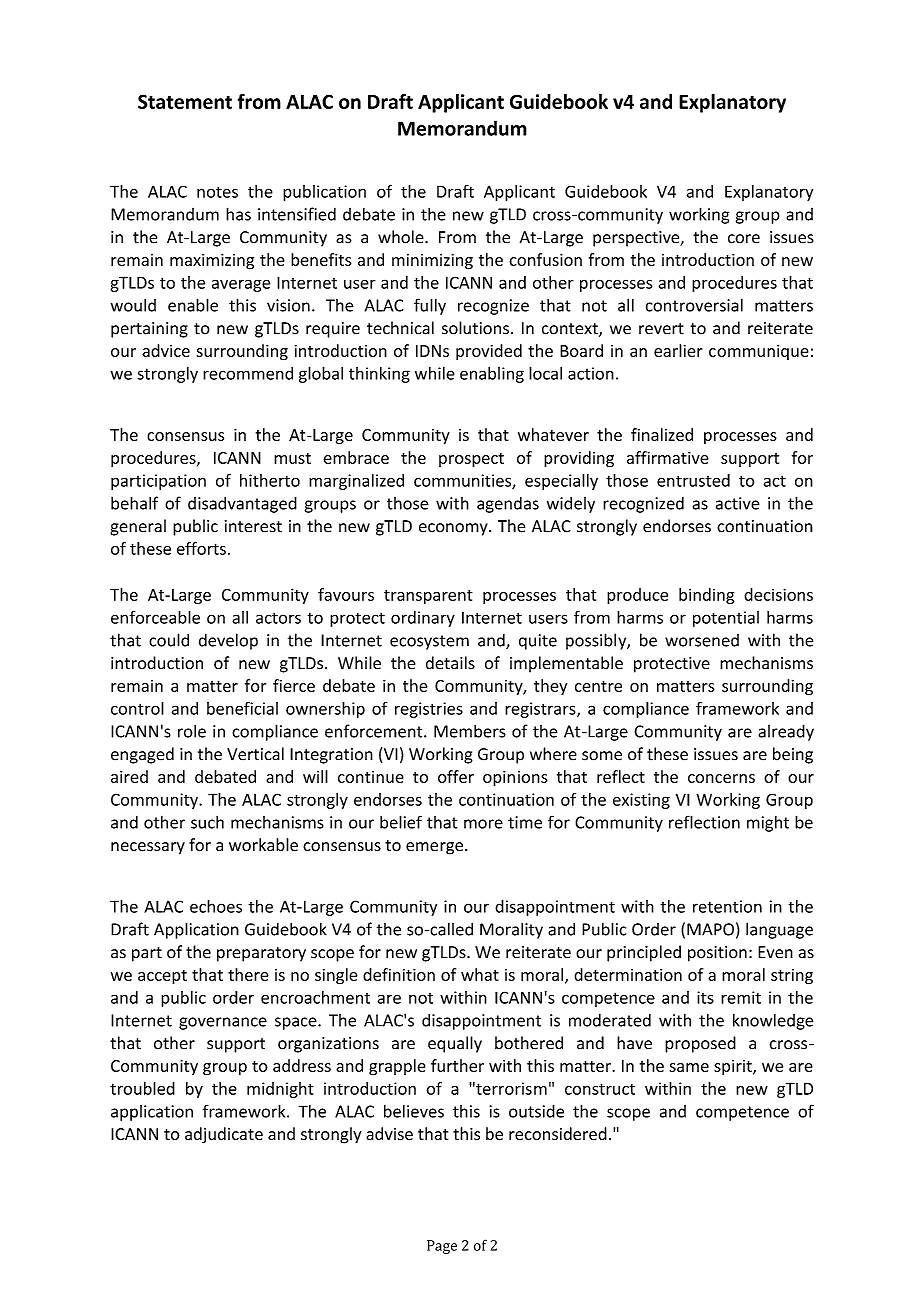 This screenshot has width=924, height=1309. What do you see at coordinates (185, 101) in the screenshot?
I see `Statement` at bounding box center [185, 101].
